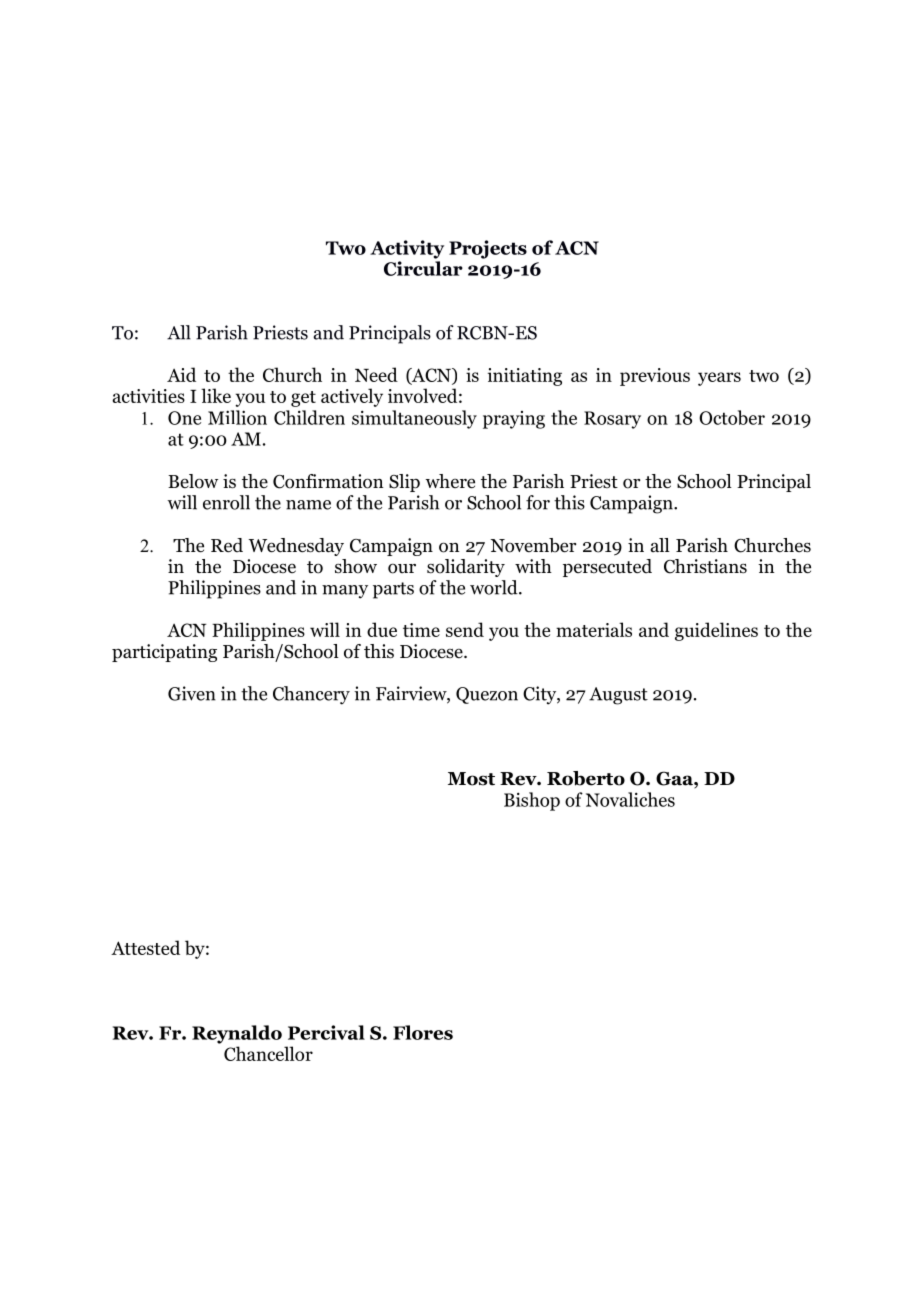  What do you see at coordinates (471, 779) in the screenshot?
I see `Most` at bounding box center [471, 779].
